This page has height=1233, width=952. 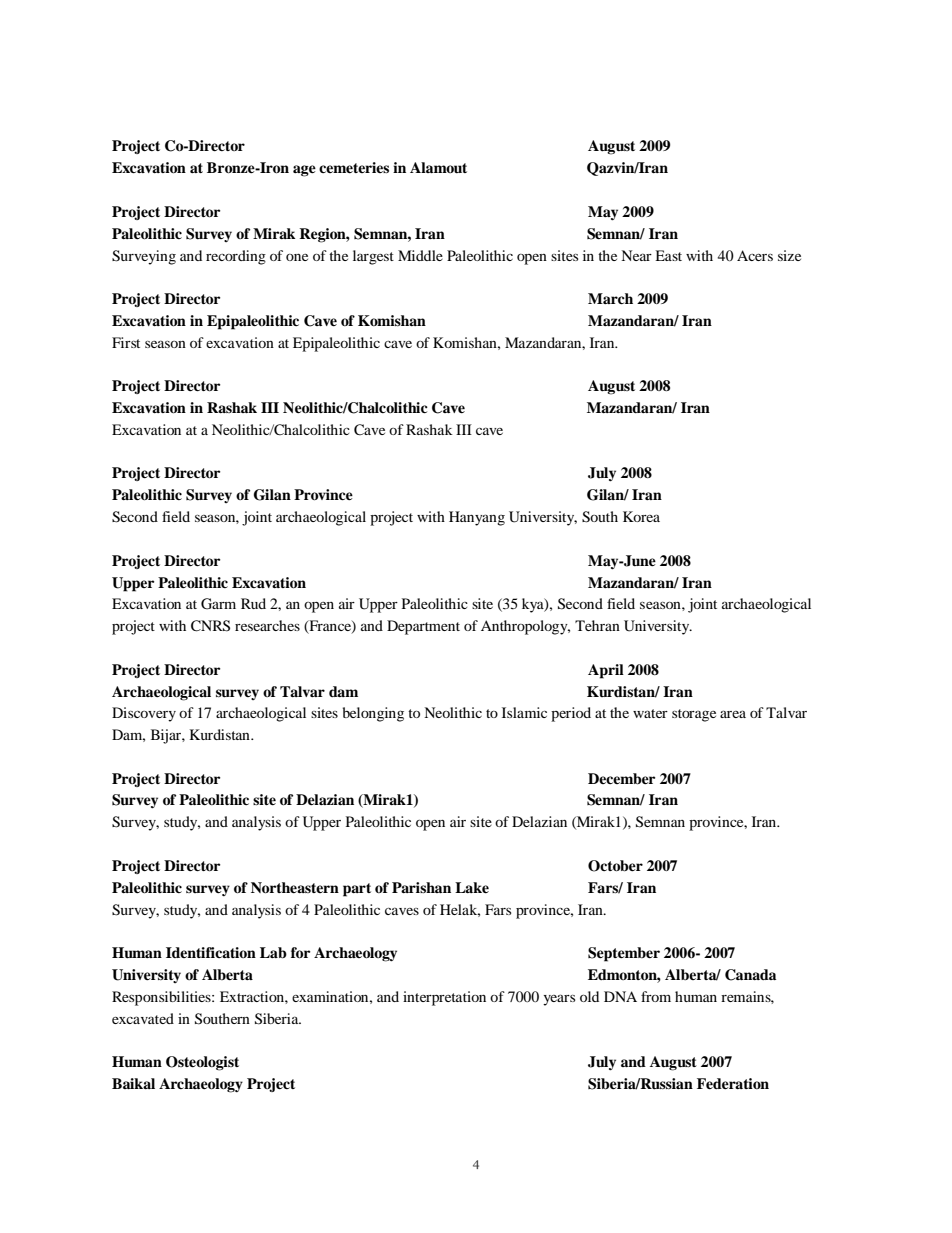 What do you see at coordinates (444, 998) in the page?
I see `interpretation` at bounding box center [444, 998].
